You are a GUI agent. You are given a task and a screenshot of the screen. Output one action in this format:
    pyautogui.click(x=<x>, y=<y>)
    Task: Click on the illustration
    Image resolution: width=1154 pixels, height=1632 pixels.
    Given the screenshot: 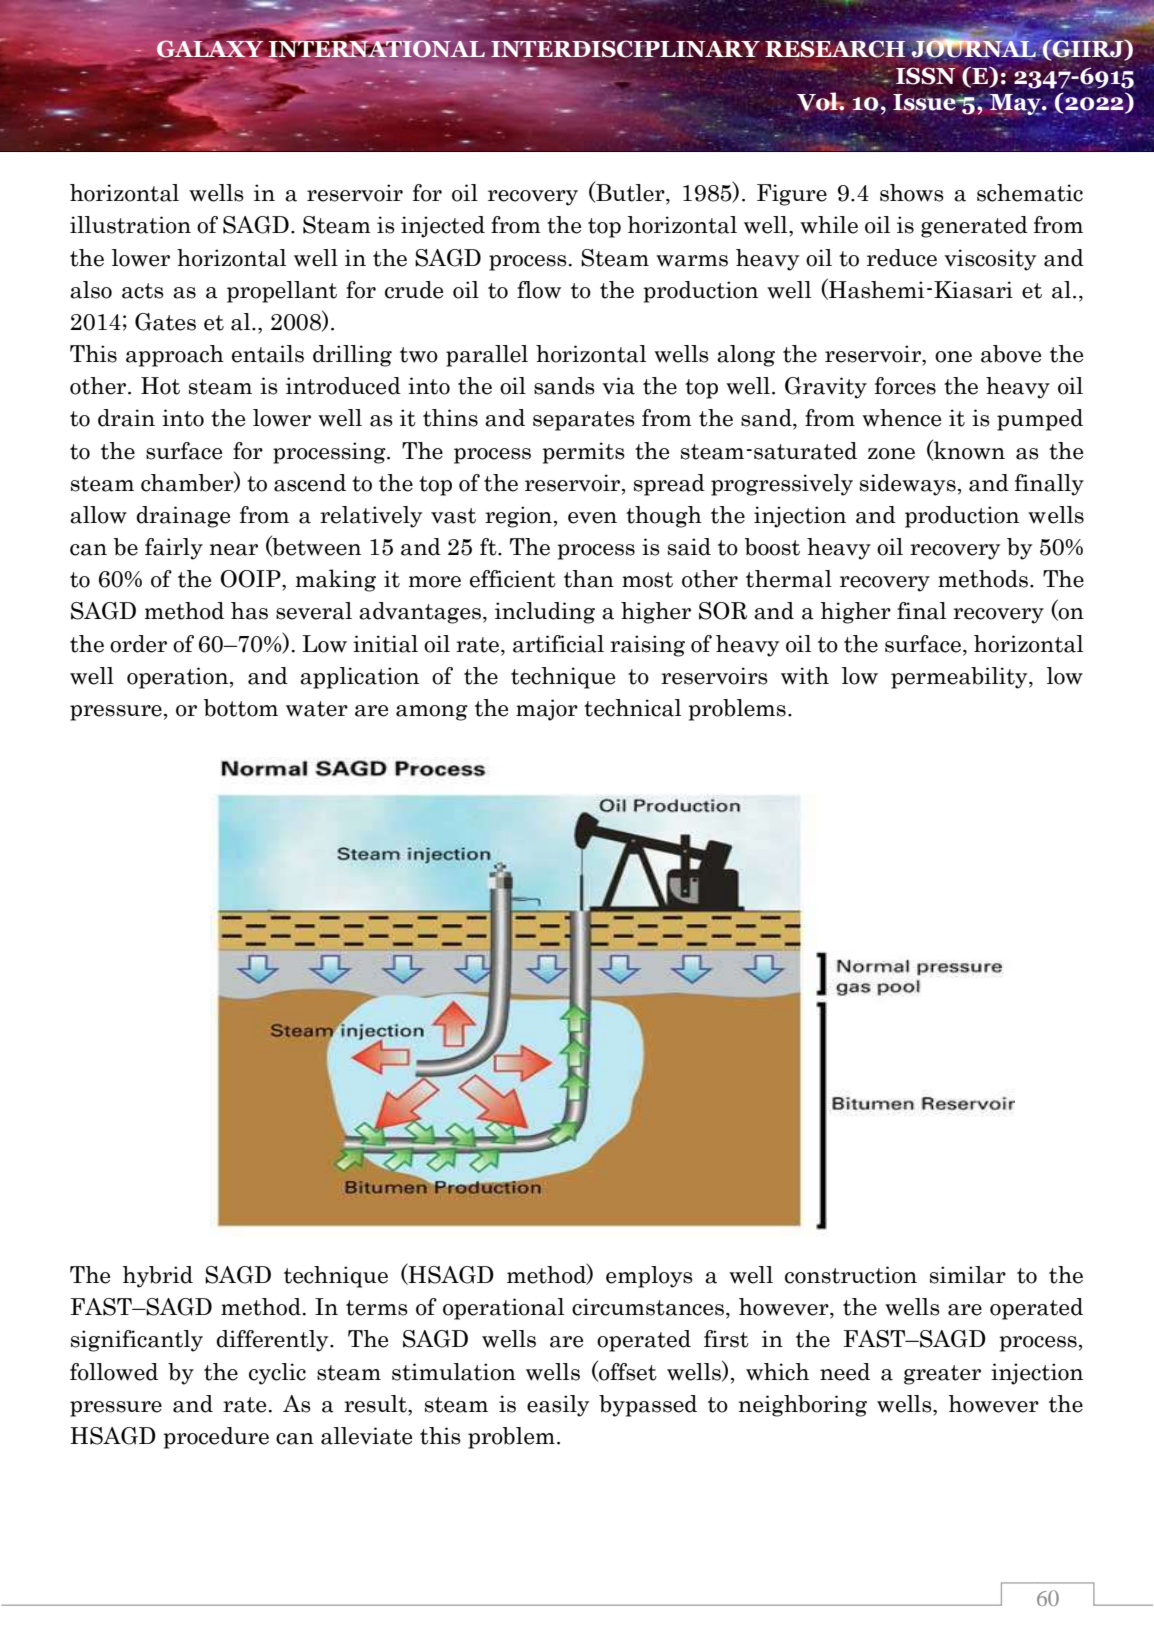 What is the action you would take?
    pyautogui.click(x=130, y=225)
